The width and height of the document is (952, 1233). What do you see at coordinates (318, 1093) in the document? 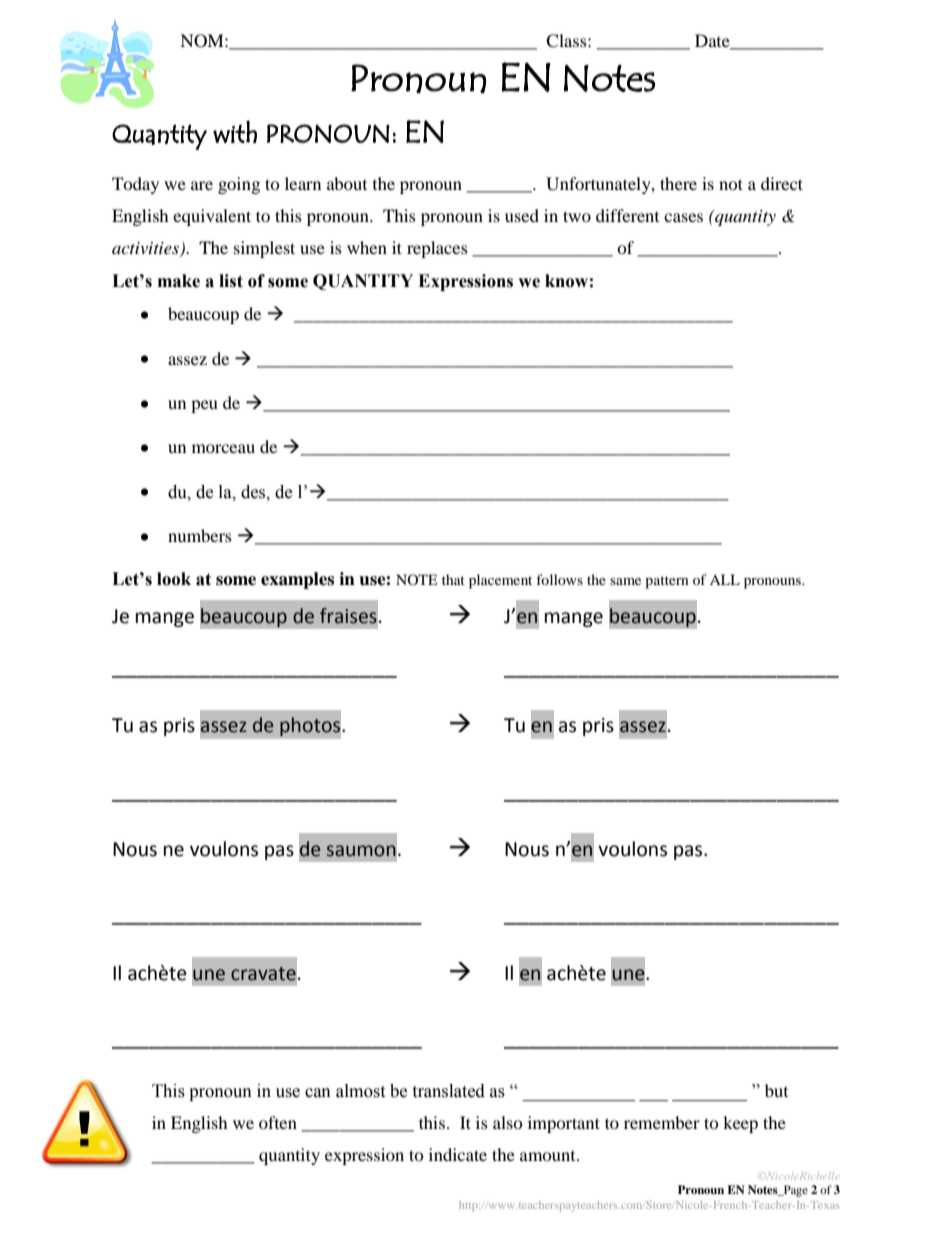
I see `can` at bounding box center [318, 1093].
